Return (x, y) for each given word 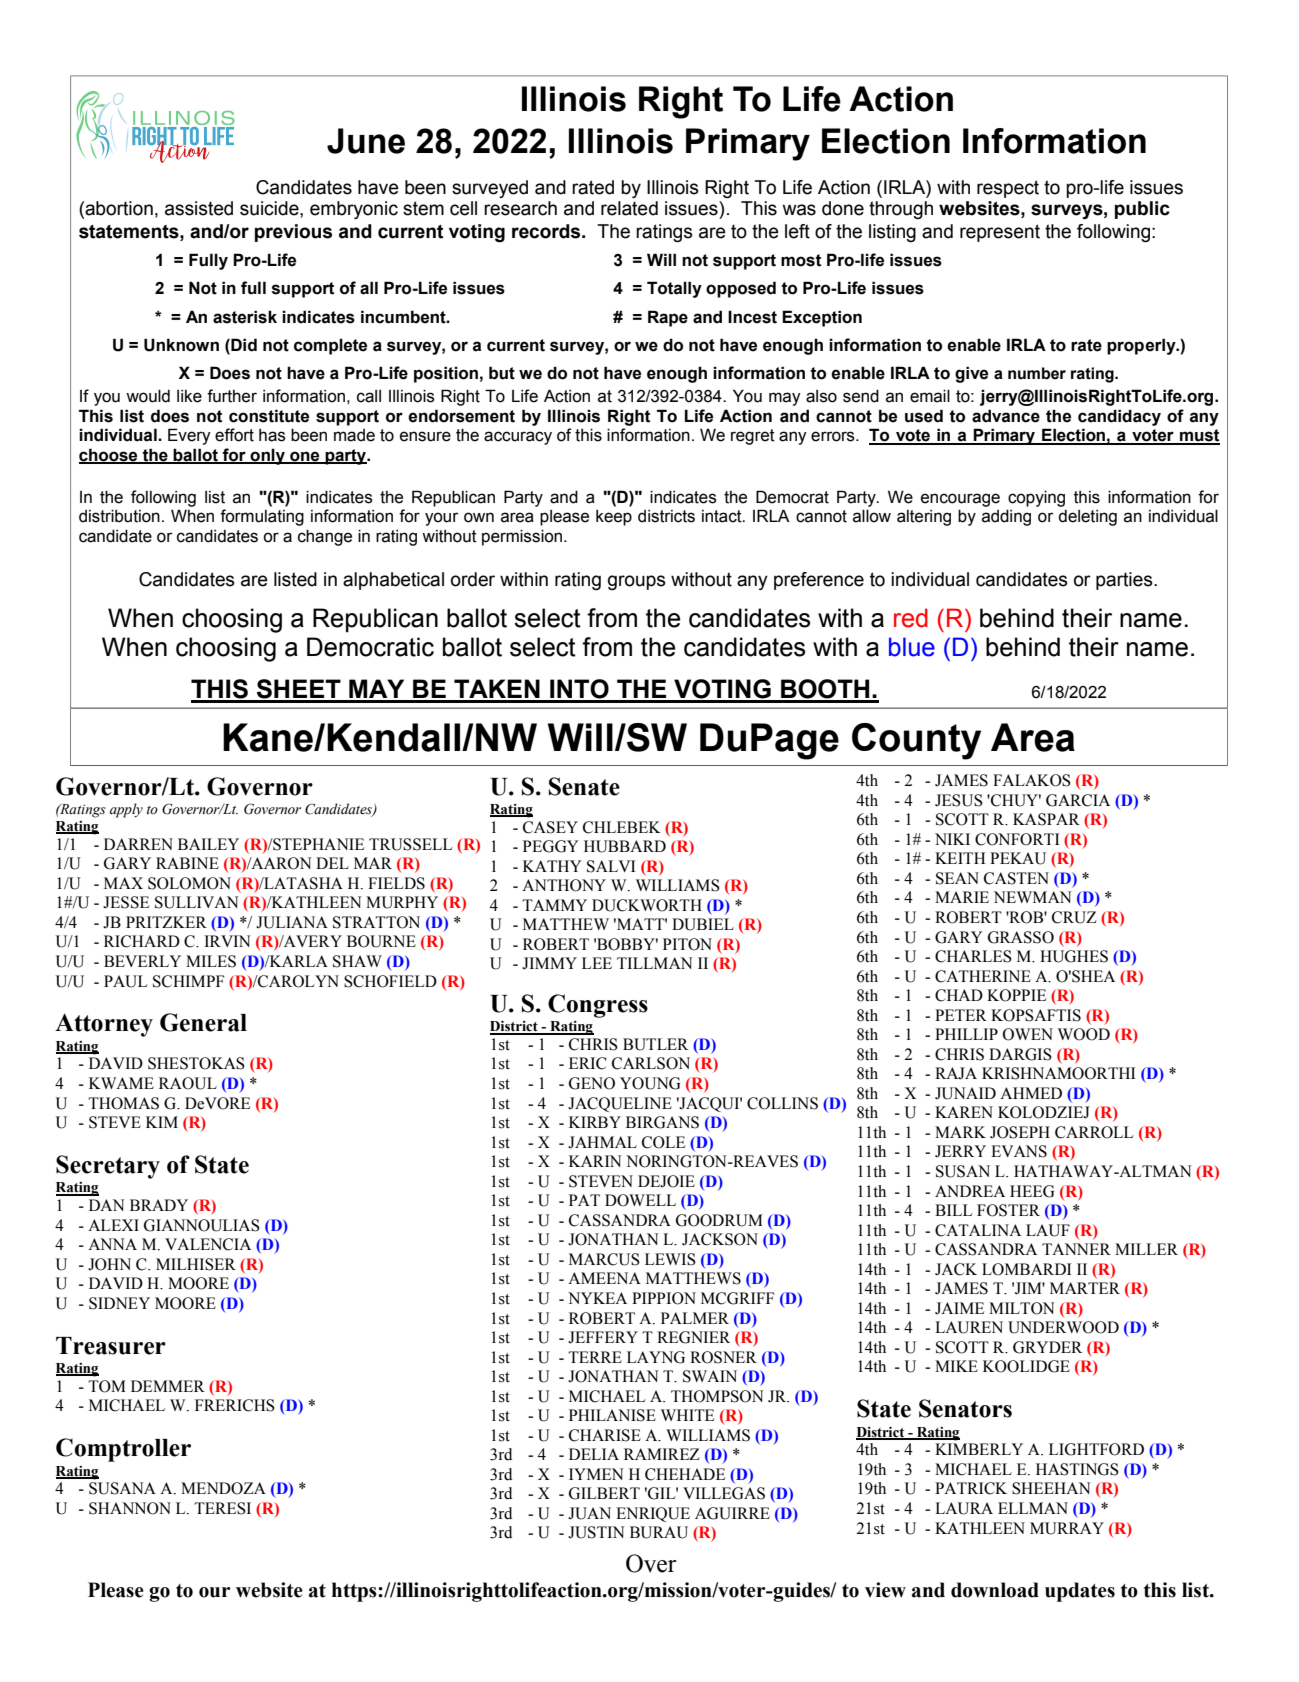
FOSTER (1008, 1210)
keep (614, 518)
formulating (262, 517)
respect (1008, 189)
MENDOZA (223, 1488)
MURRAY (1067, 1528)
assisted (199, 208)
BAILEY (208, 844)
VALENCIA (208, 1244)
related (629, 208)
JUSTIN (596, 1532)
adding (1006, 517)
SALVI (611, 866)
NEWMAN (1033, 897)
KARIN (595, 1161)
